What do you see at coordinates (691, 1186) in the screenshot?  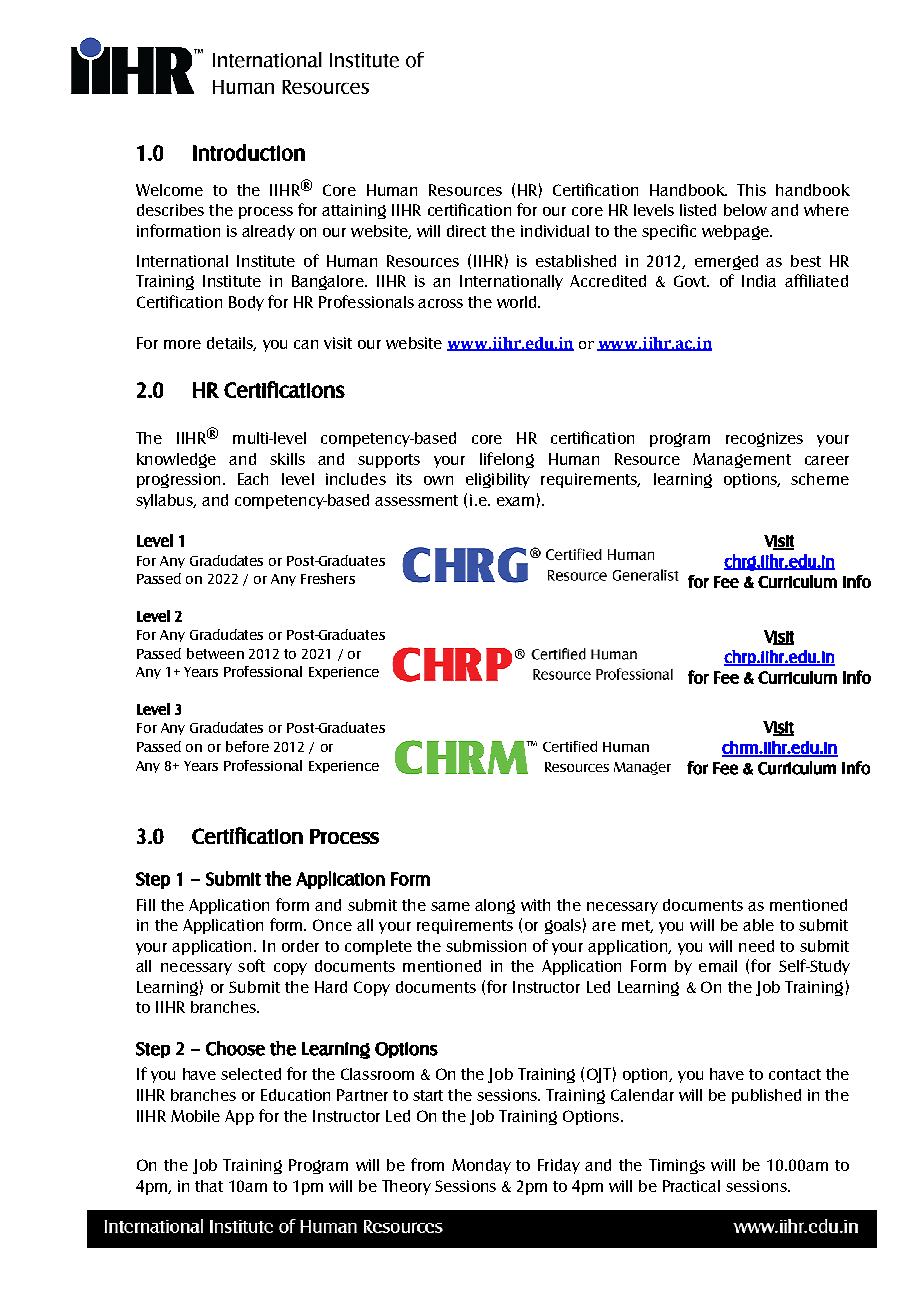 I see `Practical` at bounding box center [691, 1186].
